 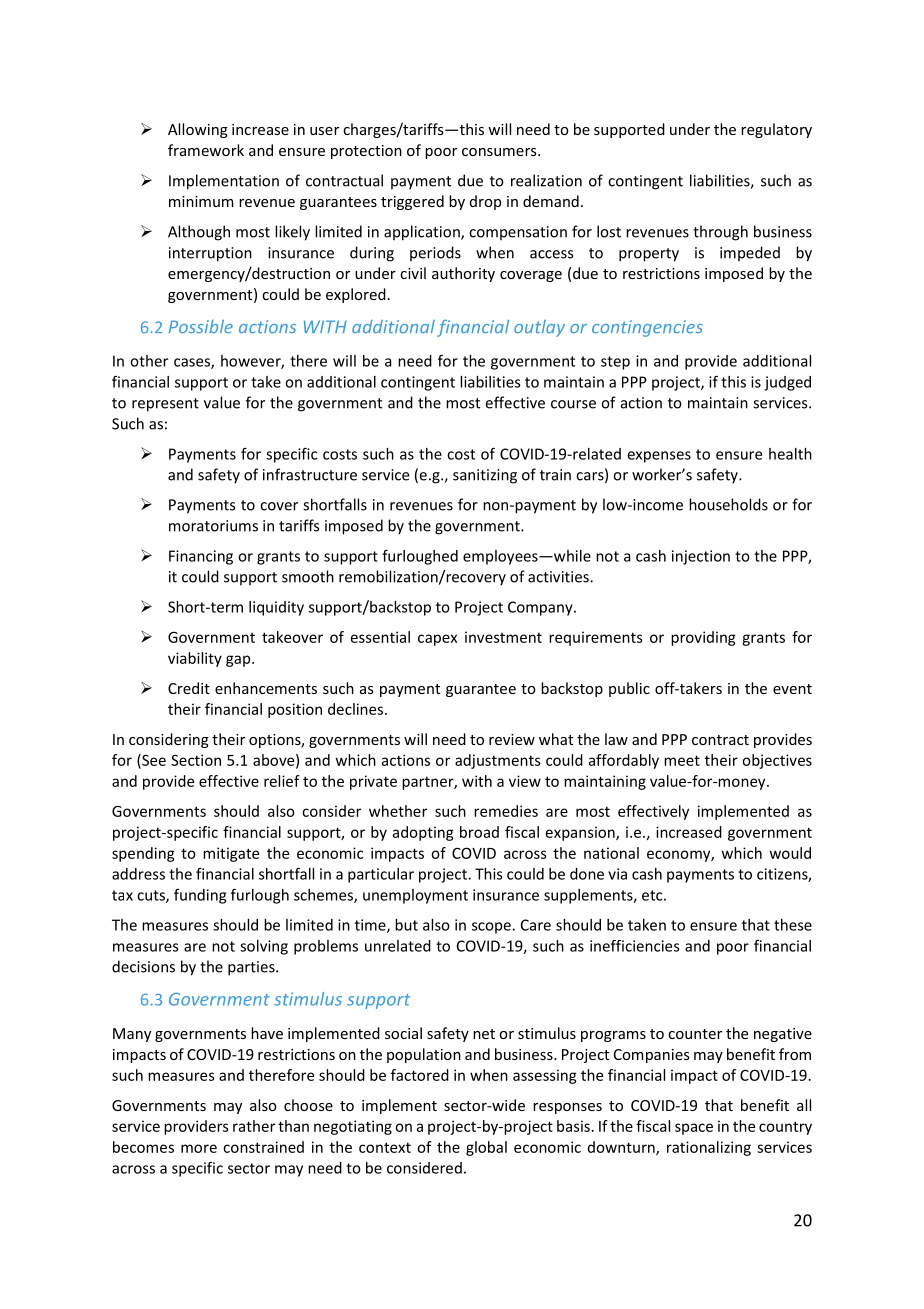 I want to click on more, so click(x=199, y=1148).
